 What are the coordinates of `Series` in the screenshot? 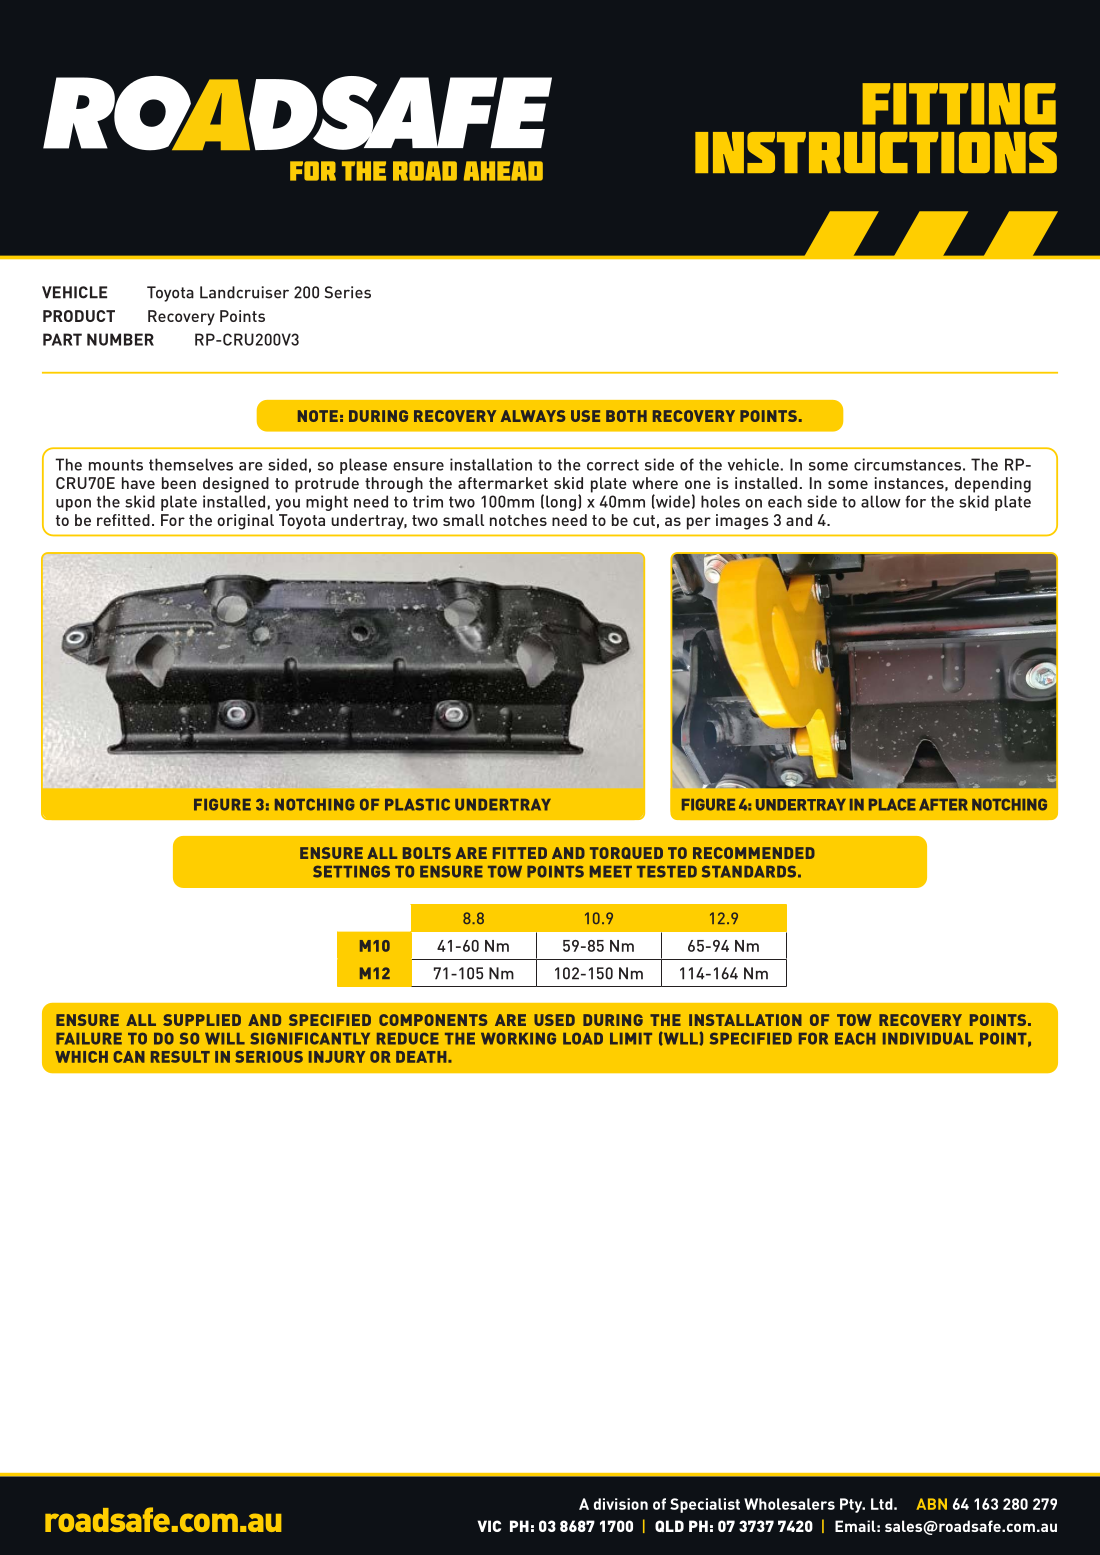 It's located at (348, 292).
